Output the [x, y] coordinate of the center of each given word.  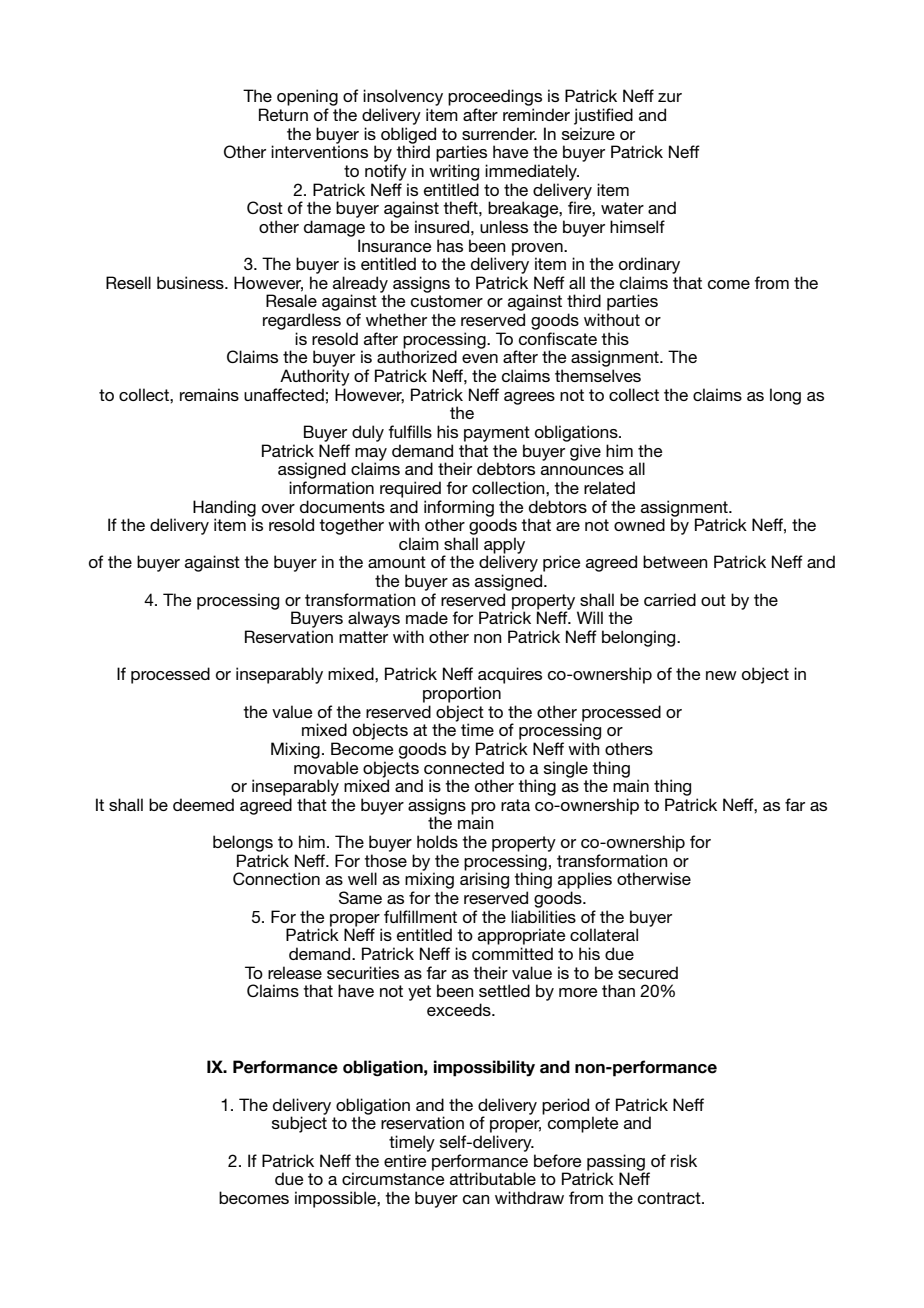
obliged [408, 136]
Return [283, 114]
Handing [224, 509]
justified [603, 116]
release [295, 972]
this [615, 338]
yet [419, 993]
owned [639, 524]
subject [299, 1124]
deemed [203, 804]
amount [397, 562]
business [191, 282]
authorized [417, 356]
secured [648, 972]
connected [464, 767]
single [566, 769]
